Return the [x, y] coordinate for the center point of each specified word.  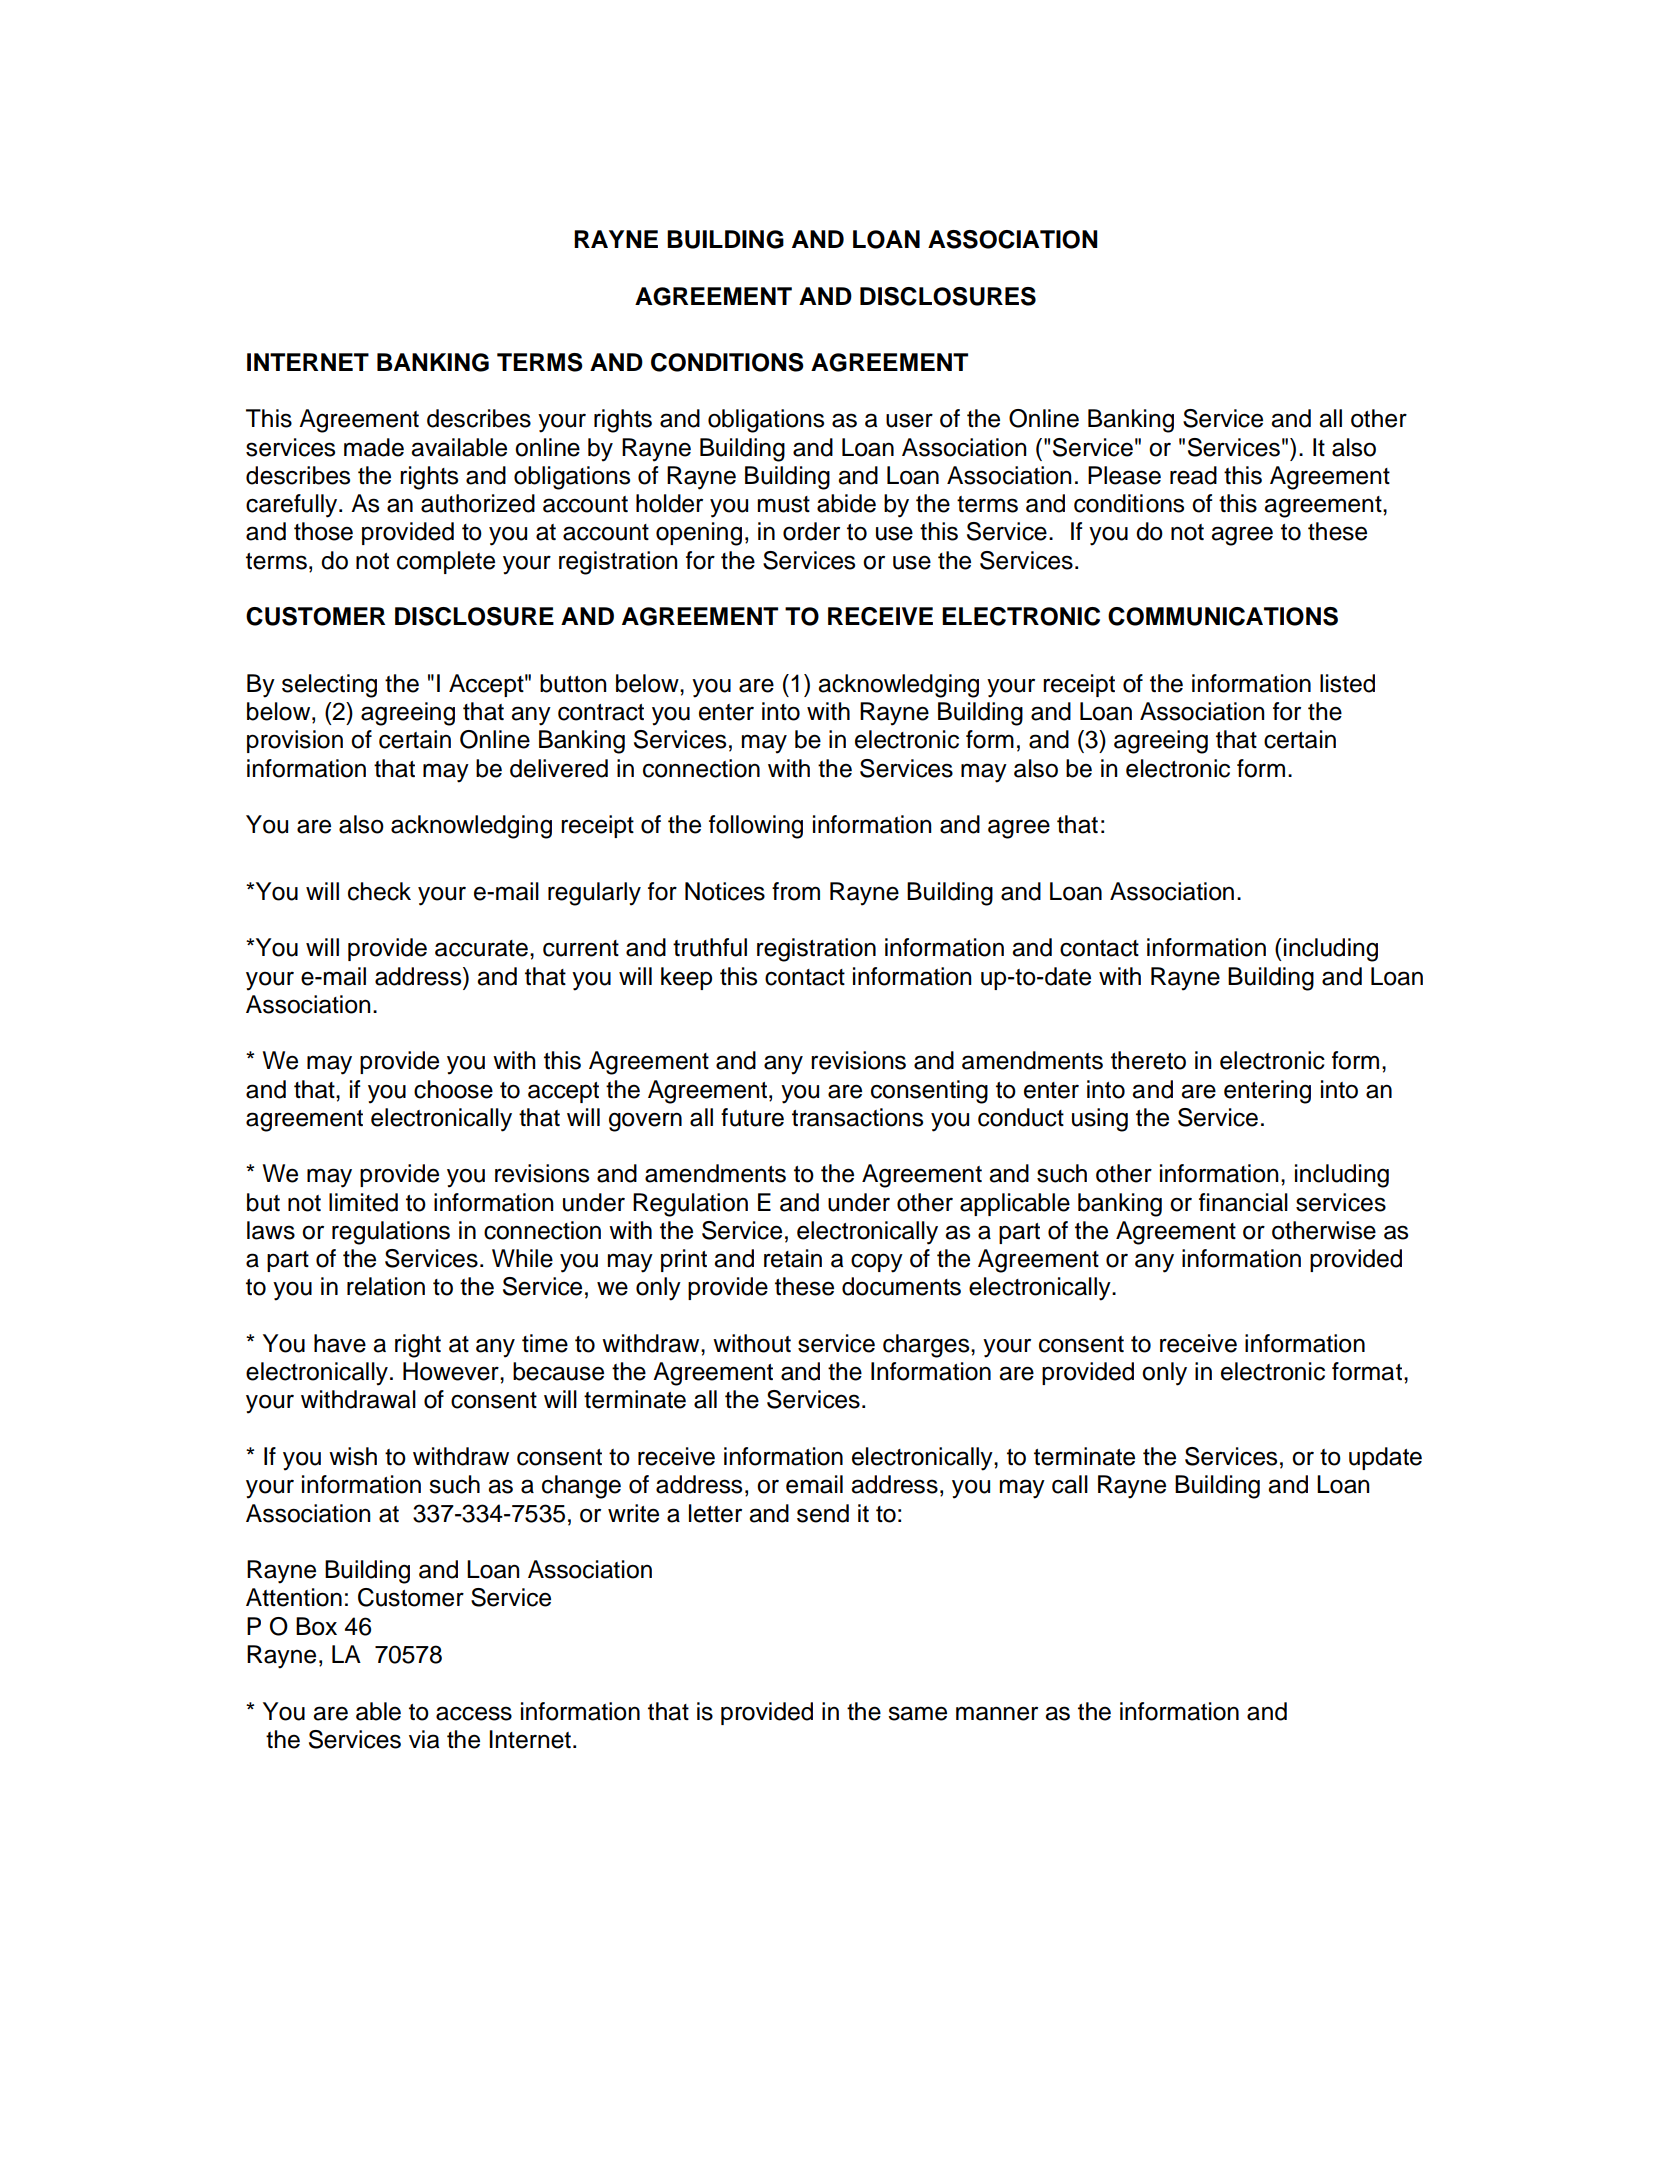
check [379, 891]
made [374, 447]
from [796, 891]
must [784, 504]
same [917, 1713]
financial [1243, 1202]
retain [793, 1258]
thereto [1148, 1060]
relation [386, 1286]
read [1193, 475]
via [424, 1739]
